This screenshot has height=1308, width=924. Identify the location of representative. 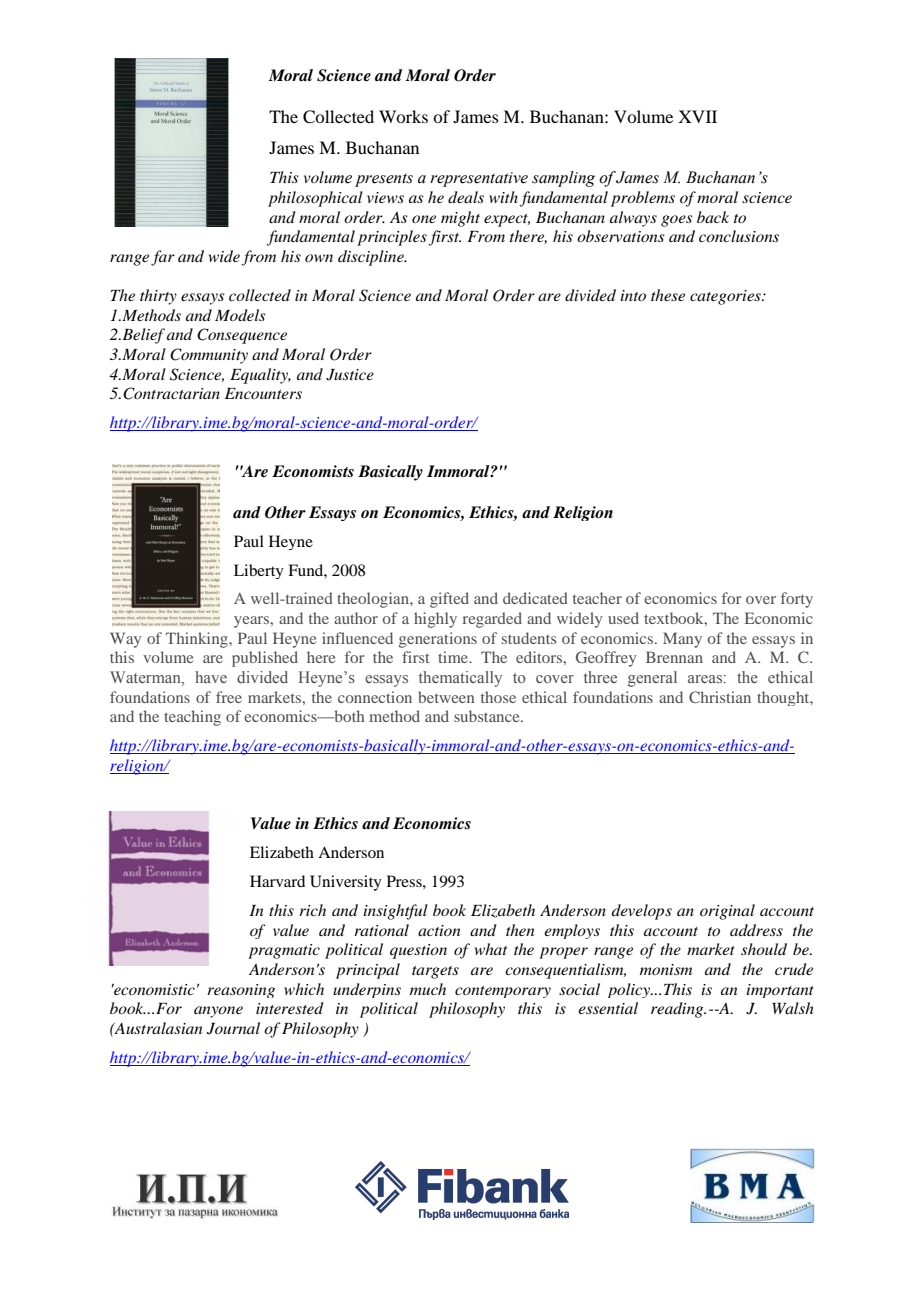
(479, 179).
